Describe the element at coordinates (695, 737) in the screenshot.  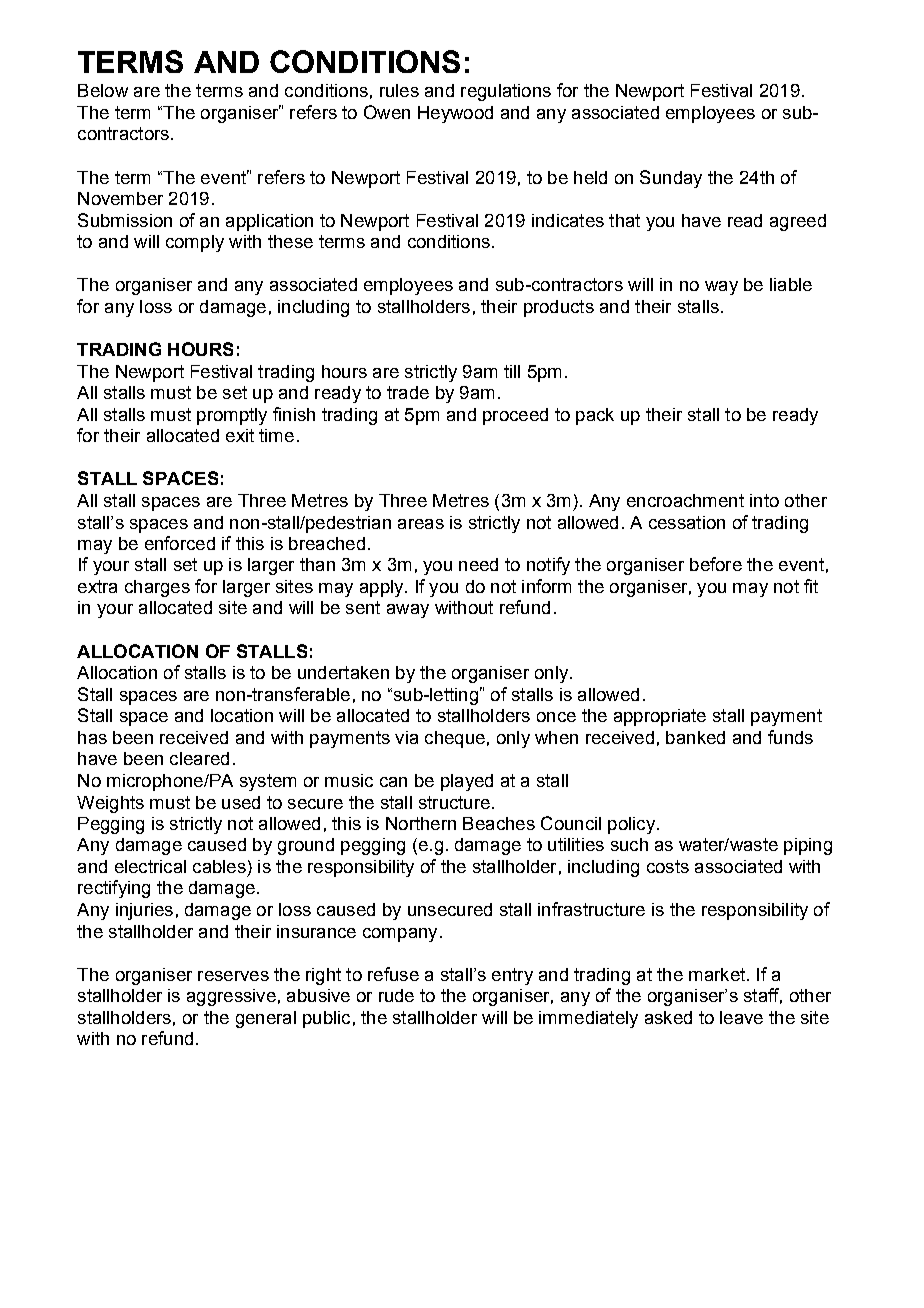
I see `banked` at that location.
